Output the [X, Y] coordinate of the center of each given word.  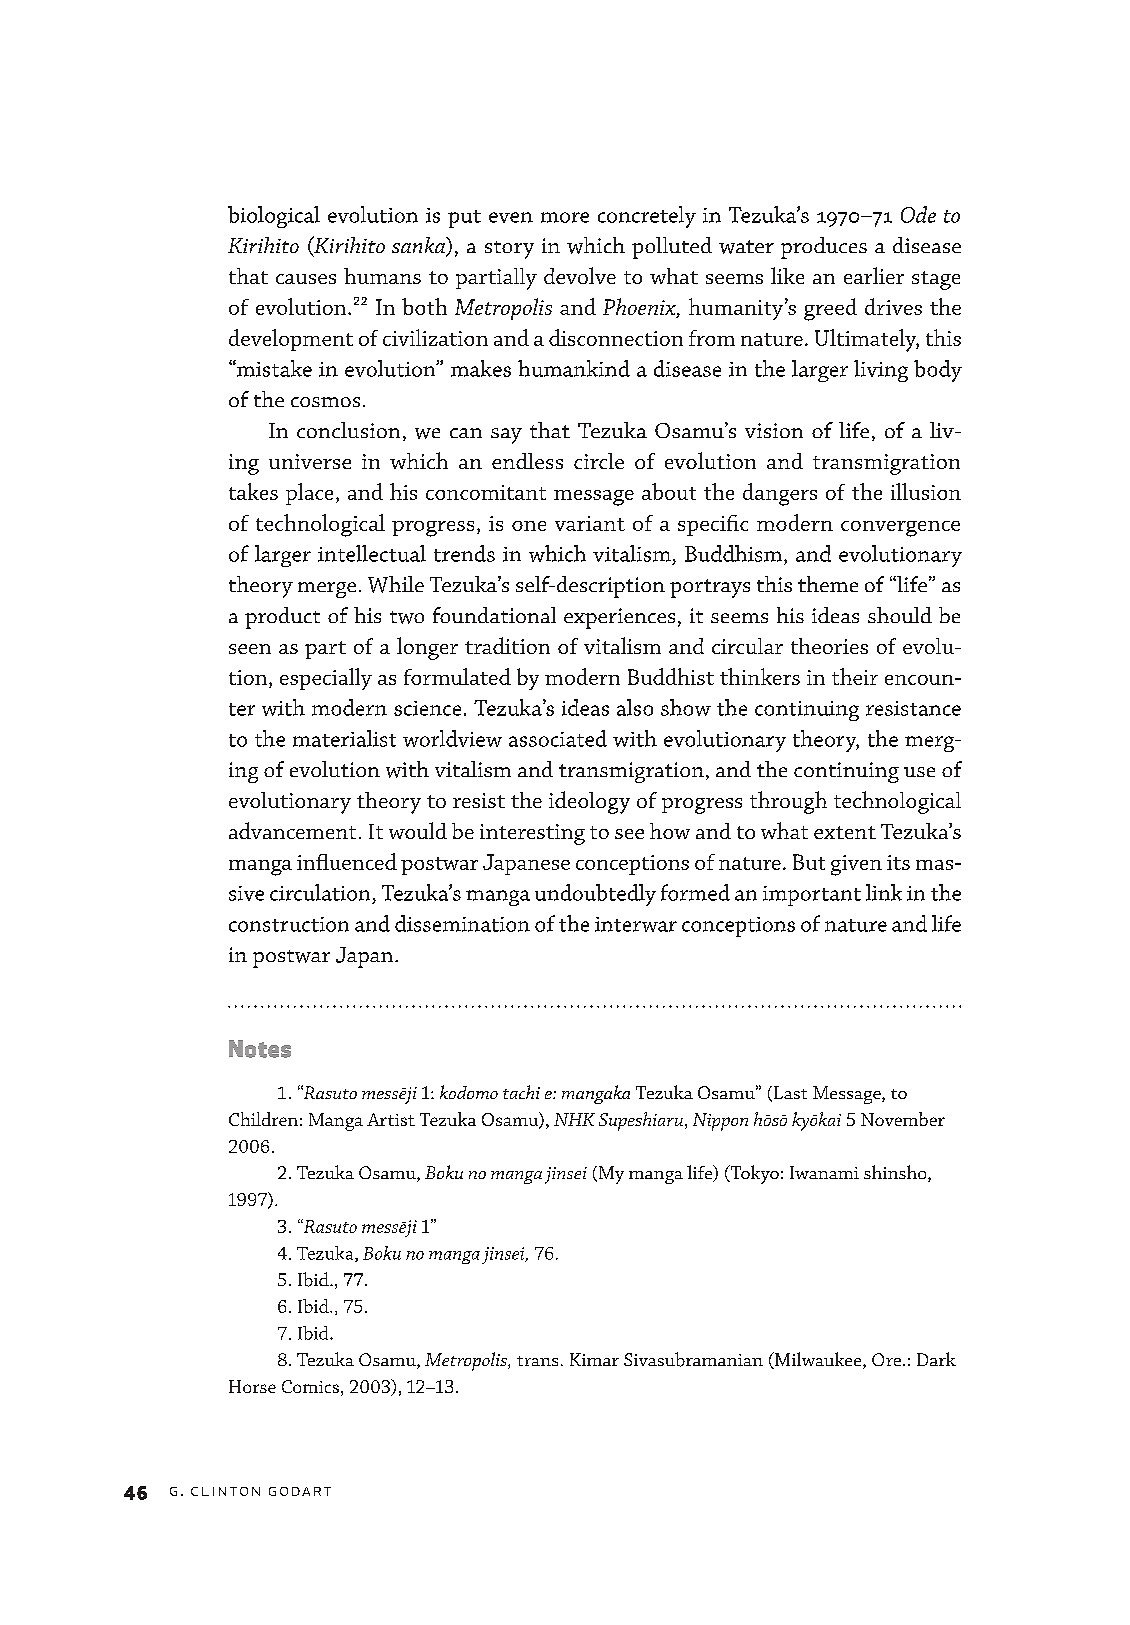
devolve [580, 275]
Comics [310, 1386]
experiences [619, 618]
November [903, 1119]
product [282, 618]
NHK [574, 1119]
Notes [260, 1049]
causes [306, 279]
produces [824, 248]
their [855, 676]
